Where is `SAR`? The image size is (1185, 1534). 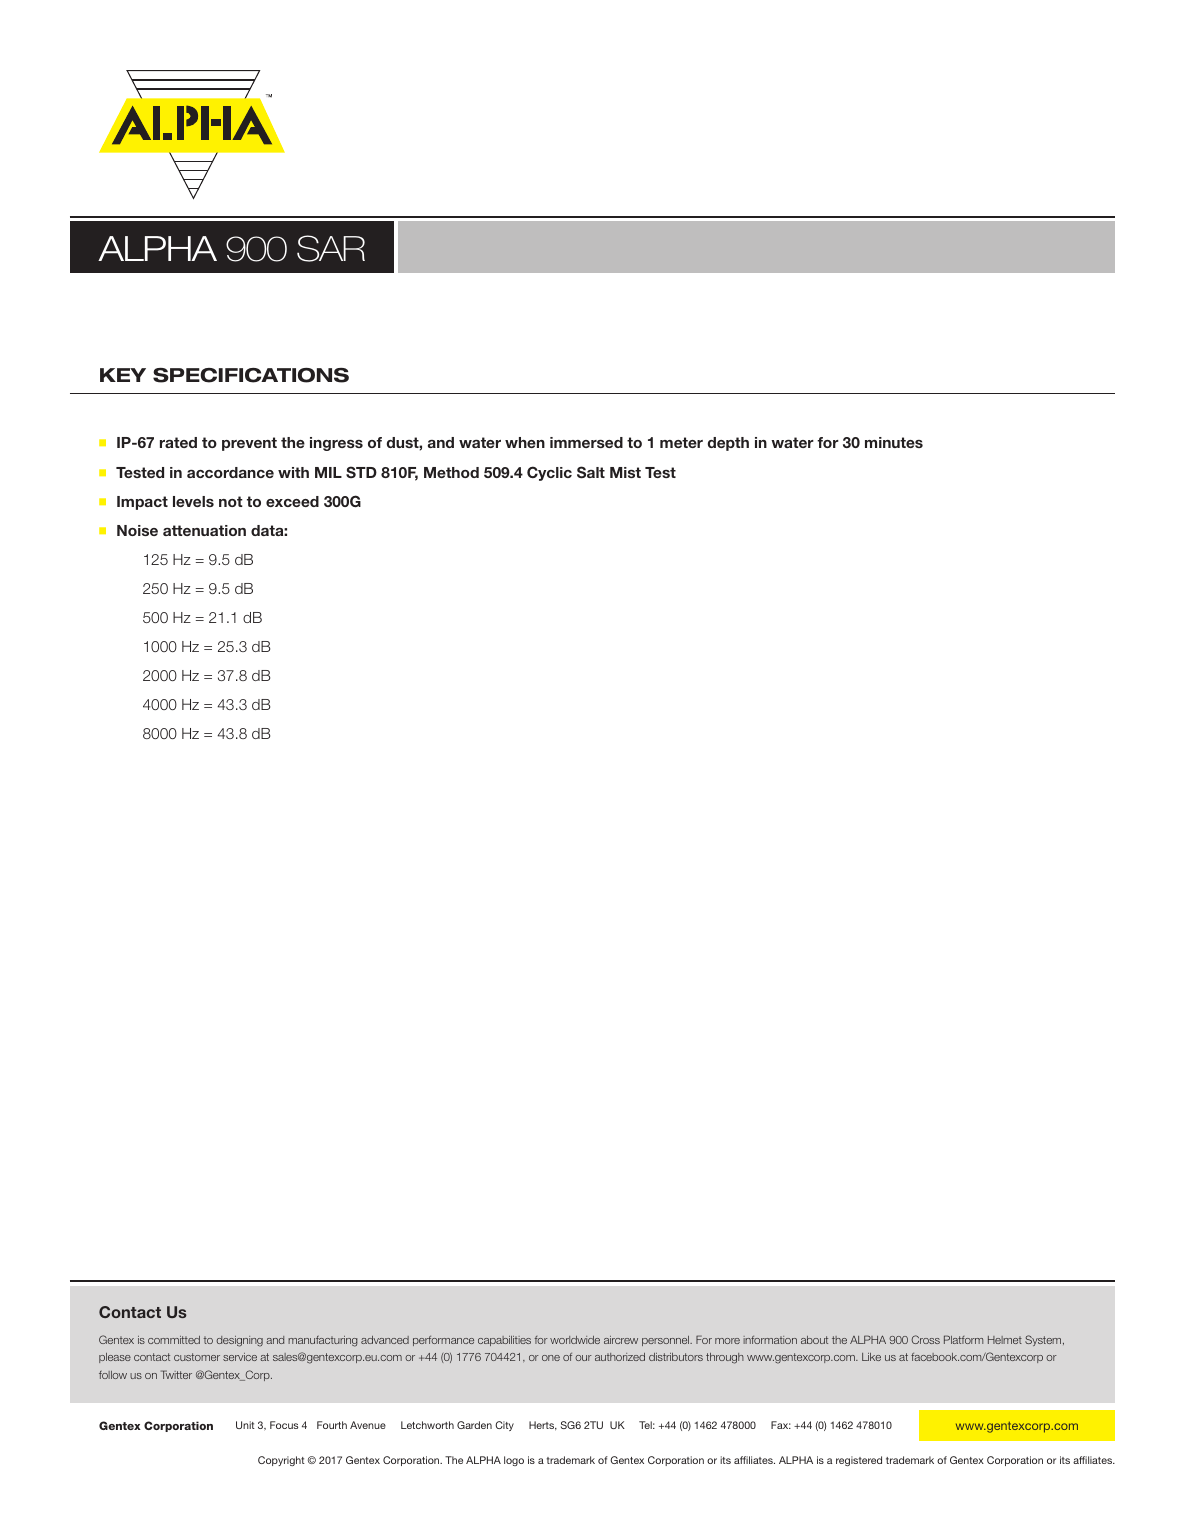 SAR is located at coordinates (331, 248).
